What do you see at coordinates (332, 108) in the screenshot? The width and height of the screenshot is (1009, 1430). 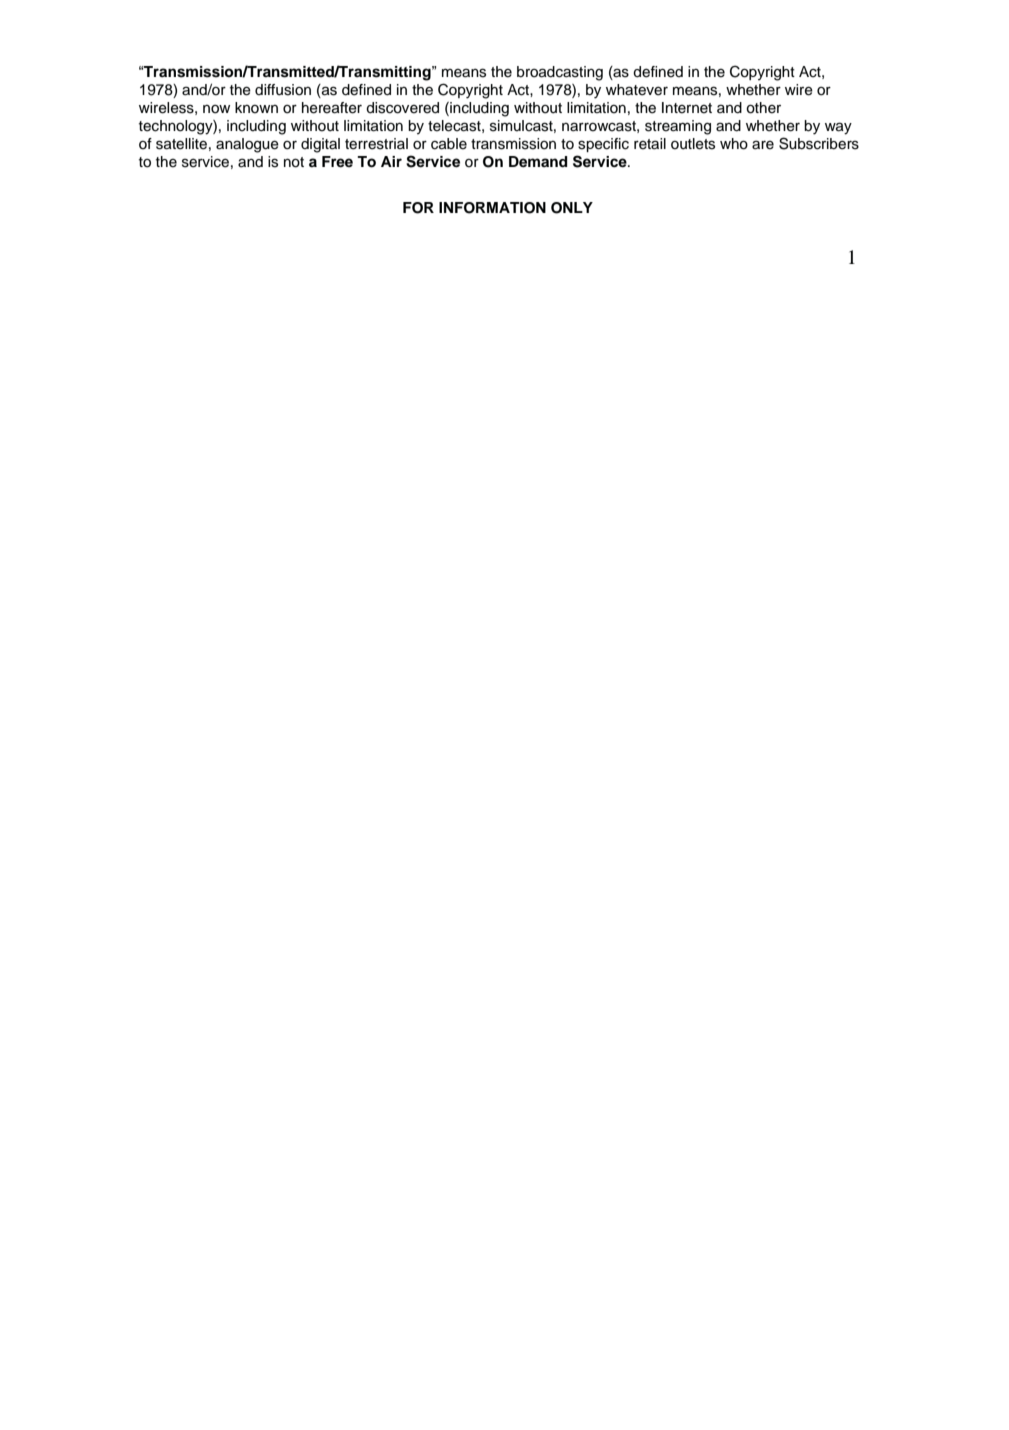 I see `hereafter` at bounding box center [332, 108].
